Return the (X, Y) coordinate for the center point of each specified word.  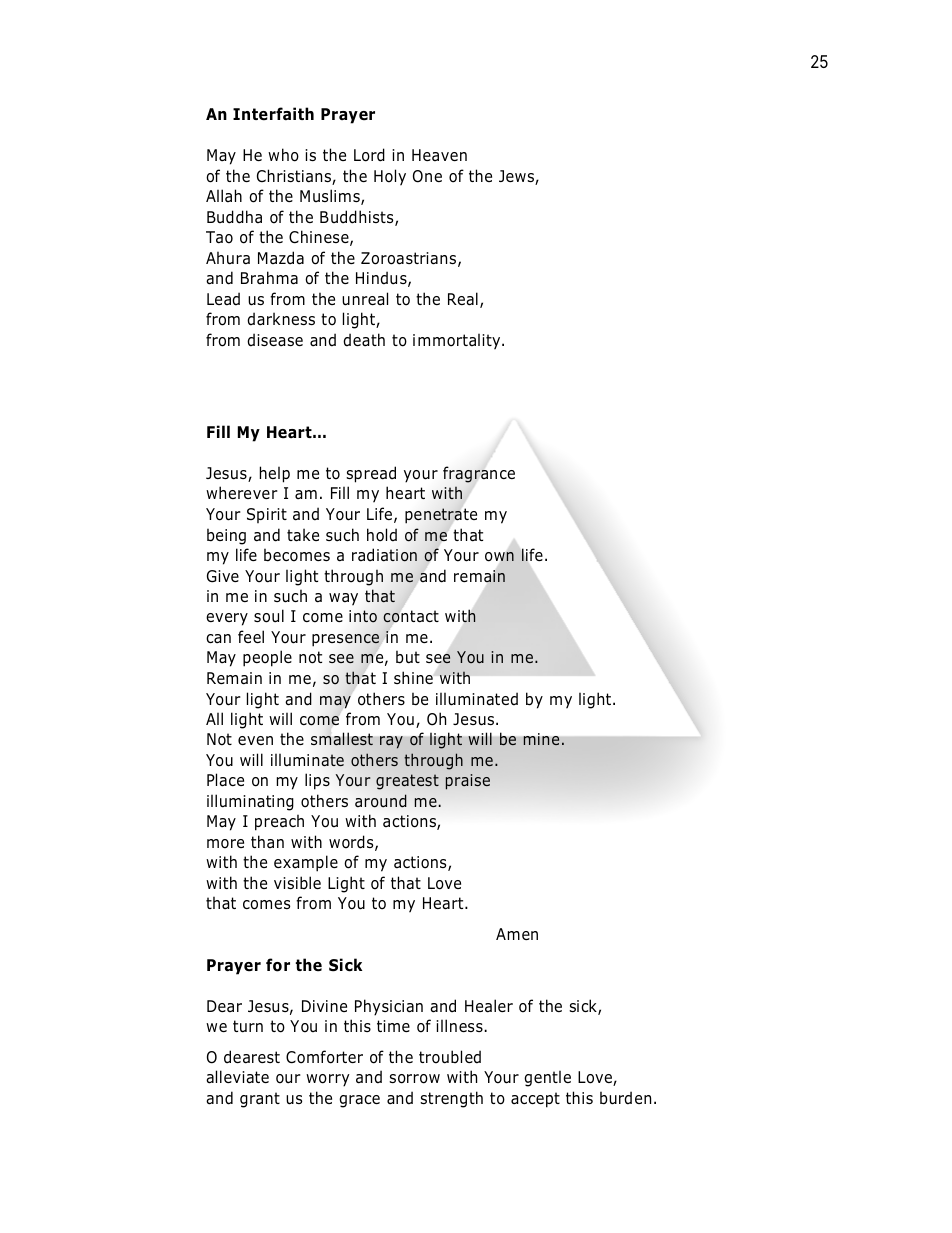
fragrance (479, 474)
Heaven (439, 155)
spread (371, 474)
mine (541, 739)
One (427, 176)
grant (260, 1100)
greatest (407, 782)
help (275, 474)
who (283, 155)
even (255, 740)
